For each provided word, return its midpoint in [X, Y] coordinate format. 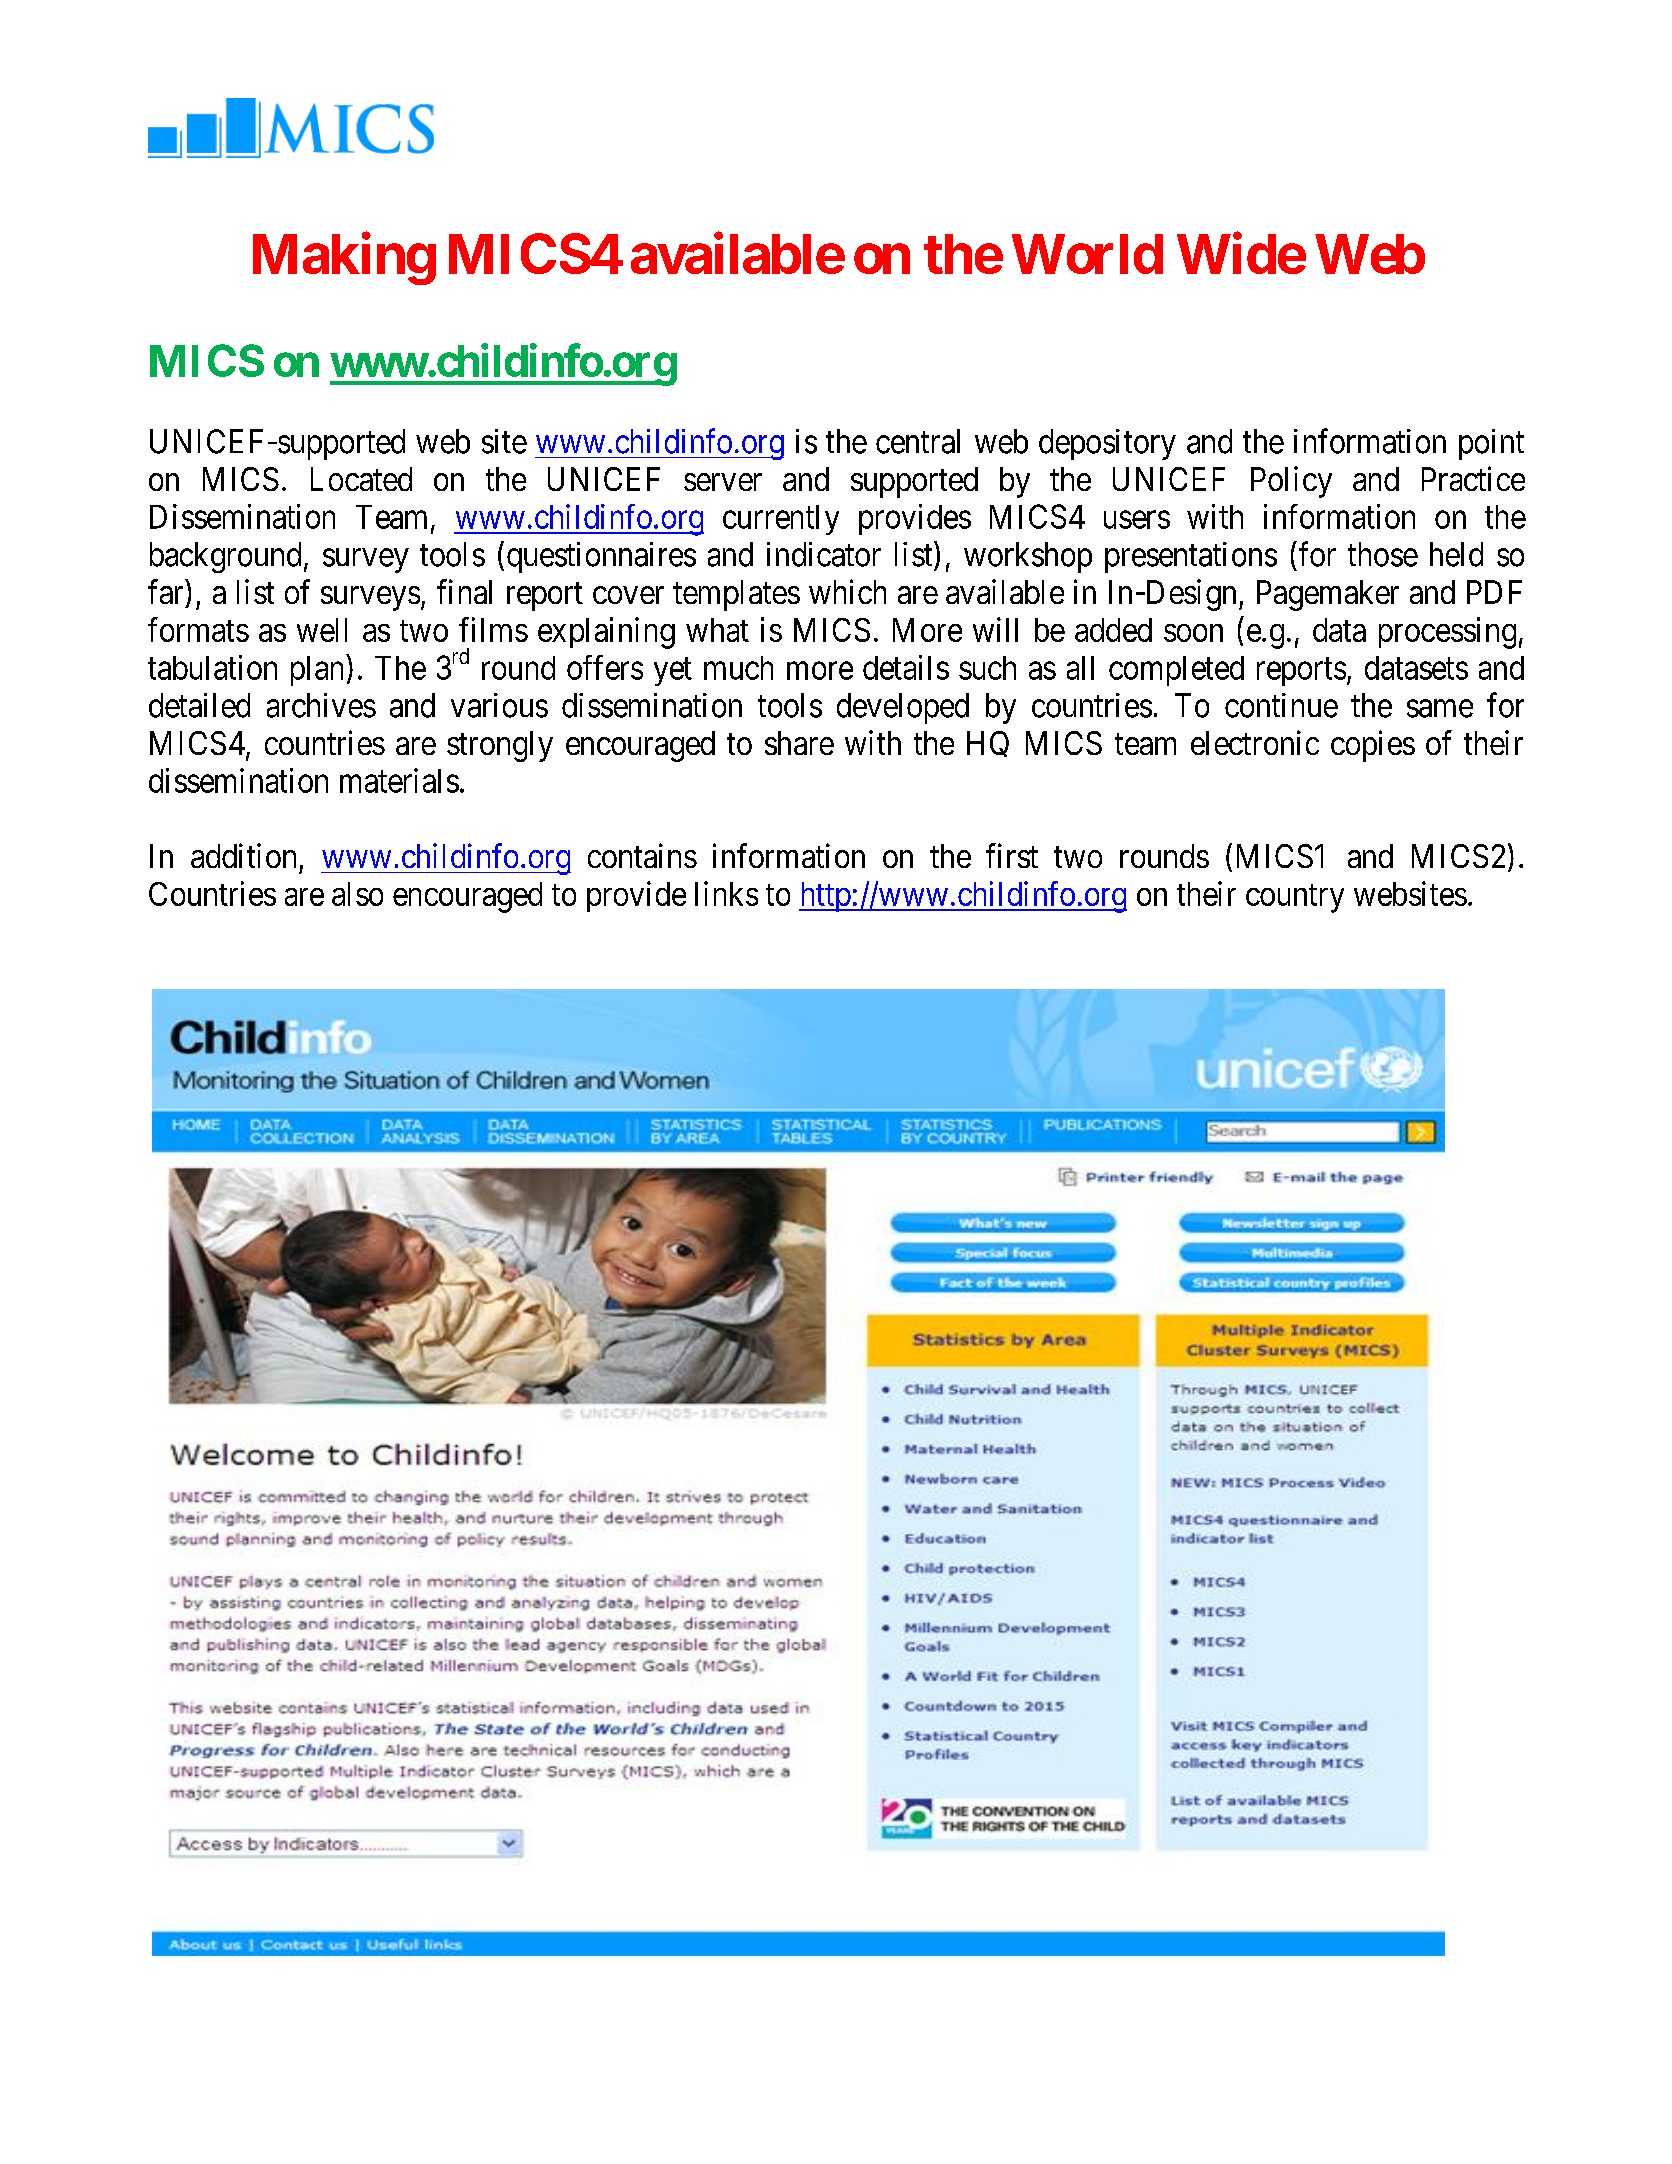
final [464, 591]
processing [1447, 633]
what [717, 630]
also [357, 894]
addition [243, 855]
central [918, 441]
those [1383, 554]
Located [361, 479]
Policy [1291, 482]
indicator [824, 554]
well [322, 630]
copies [1373, 746]
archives [321, 705]
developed [903, 708]
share [799, 743]
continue [1281, 705]
